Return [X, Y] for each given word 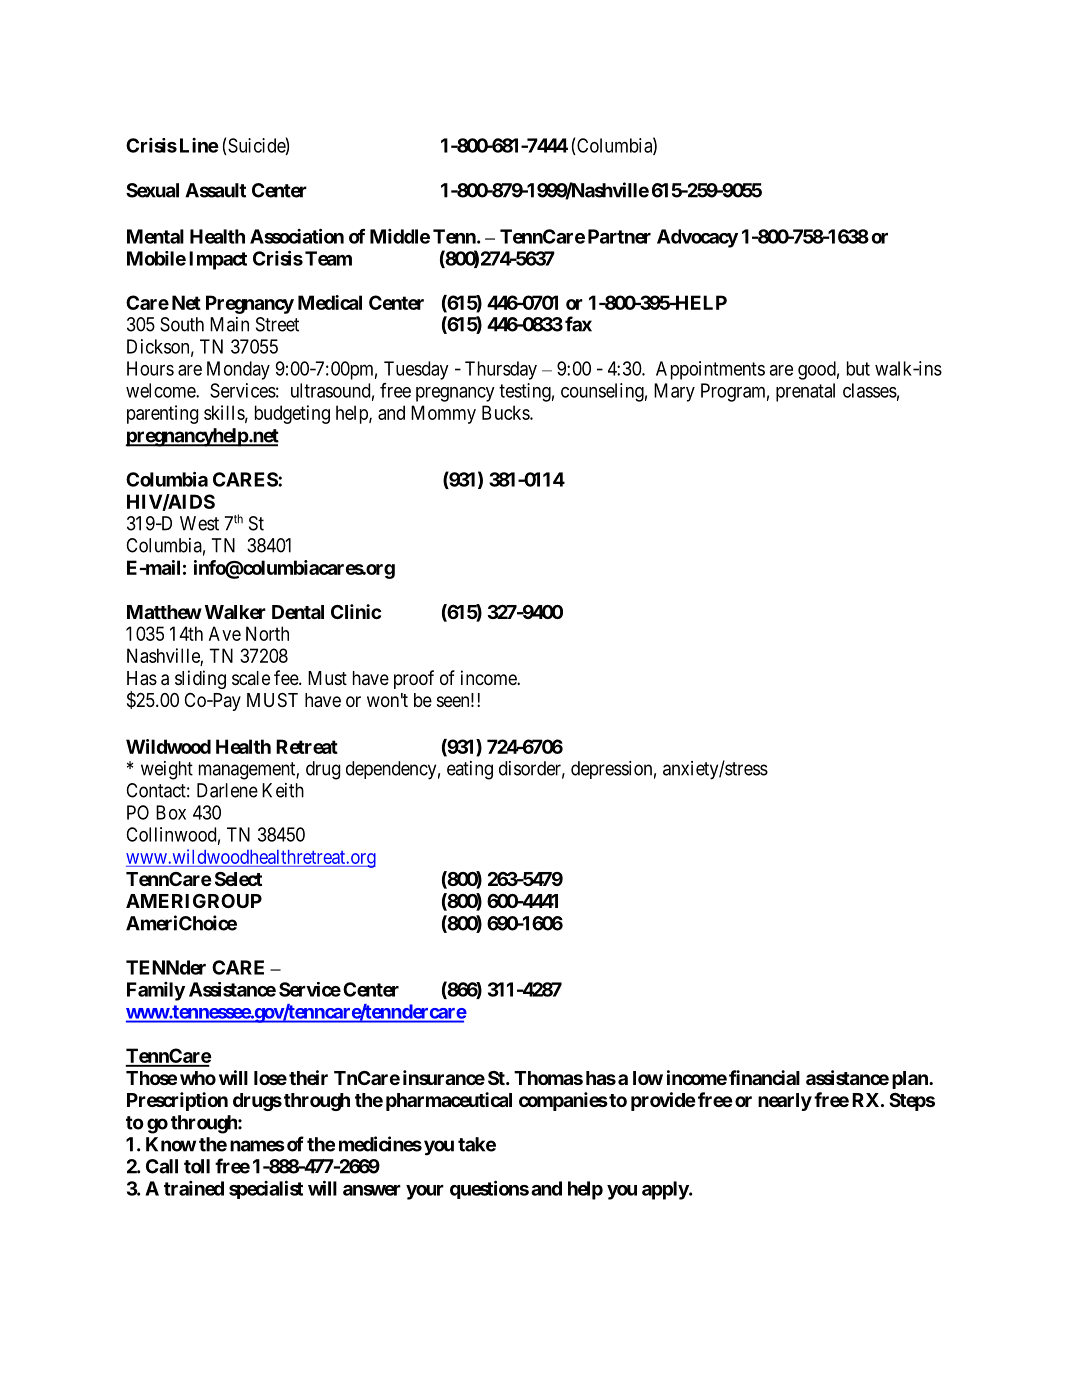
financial [764, 1077]
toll [197, 1166]
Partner [619, 236]
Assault [215, 190]
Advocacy [697, 238]
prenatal [805, 392]
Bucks [506, 412]
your [425, 1192]
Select [238, 879]
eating [470, 770]
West [199, 523]
